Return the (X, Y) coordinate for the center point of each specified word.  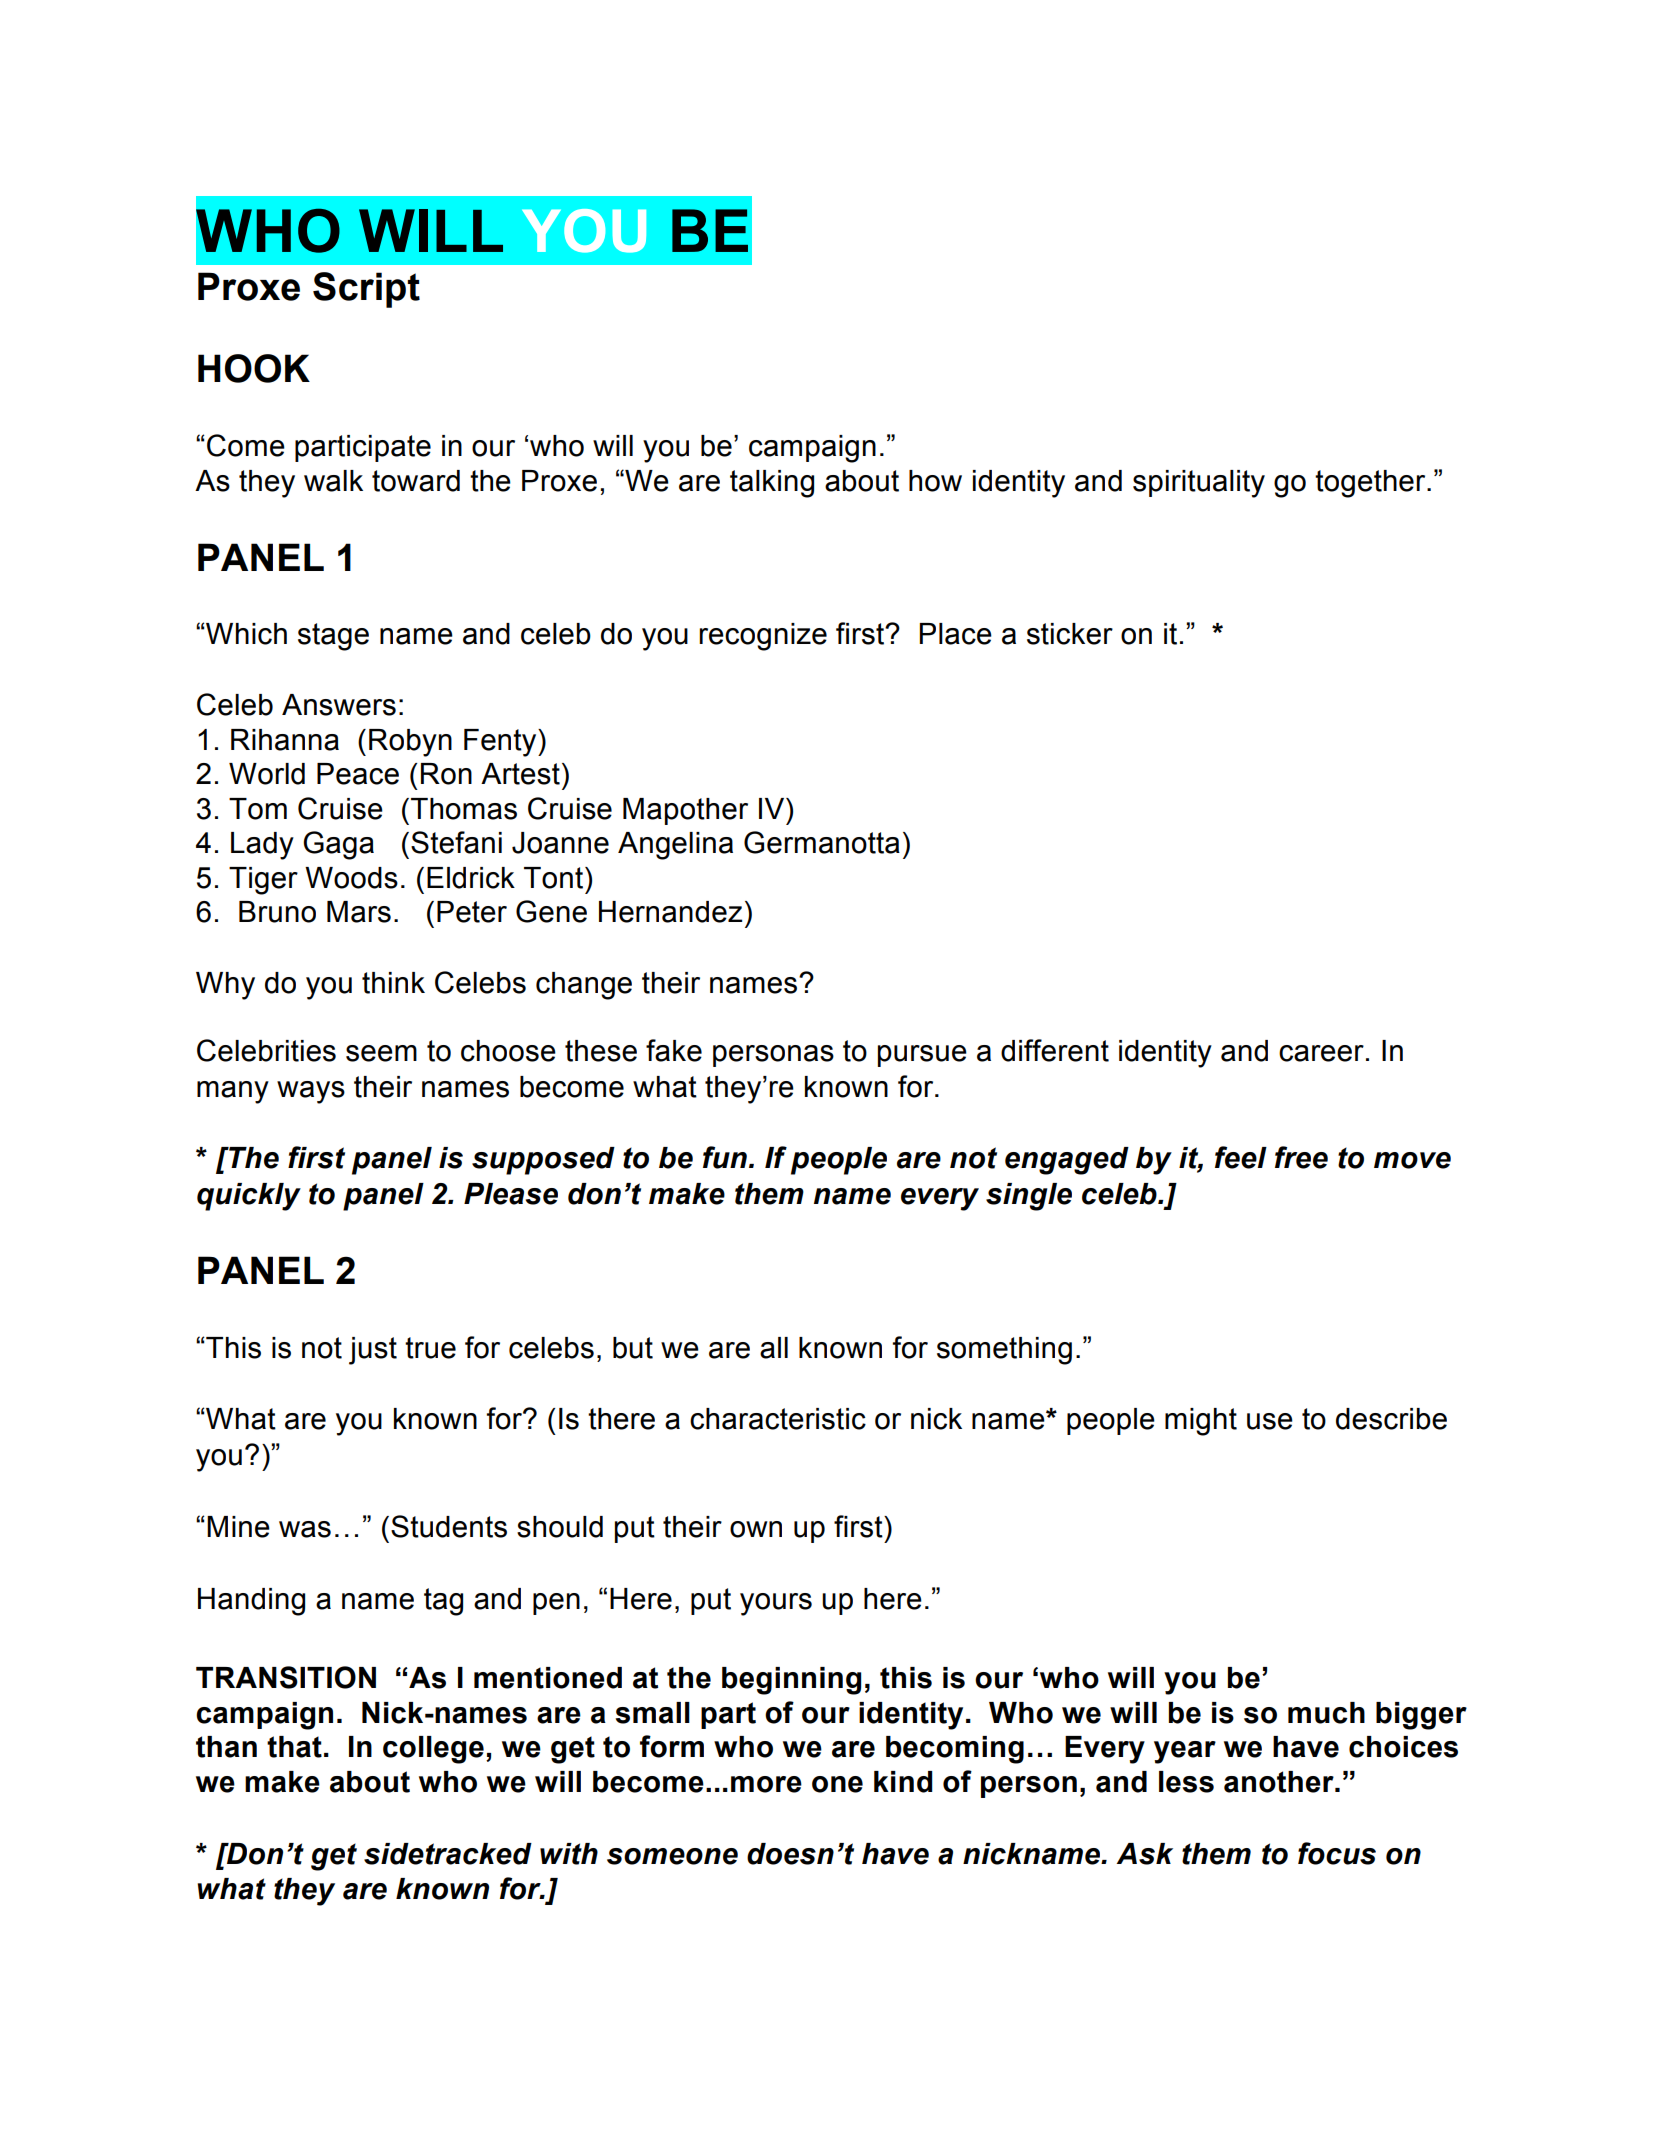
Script (366, 290)
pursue (922, 1056)
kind (903, 1782)
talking (772, 484)
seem (381, 1053)
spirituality (1199, 484)
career (1321, 1053)
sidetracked (448, 1854)
